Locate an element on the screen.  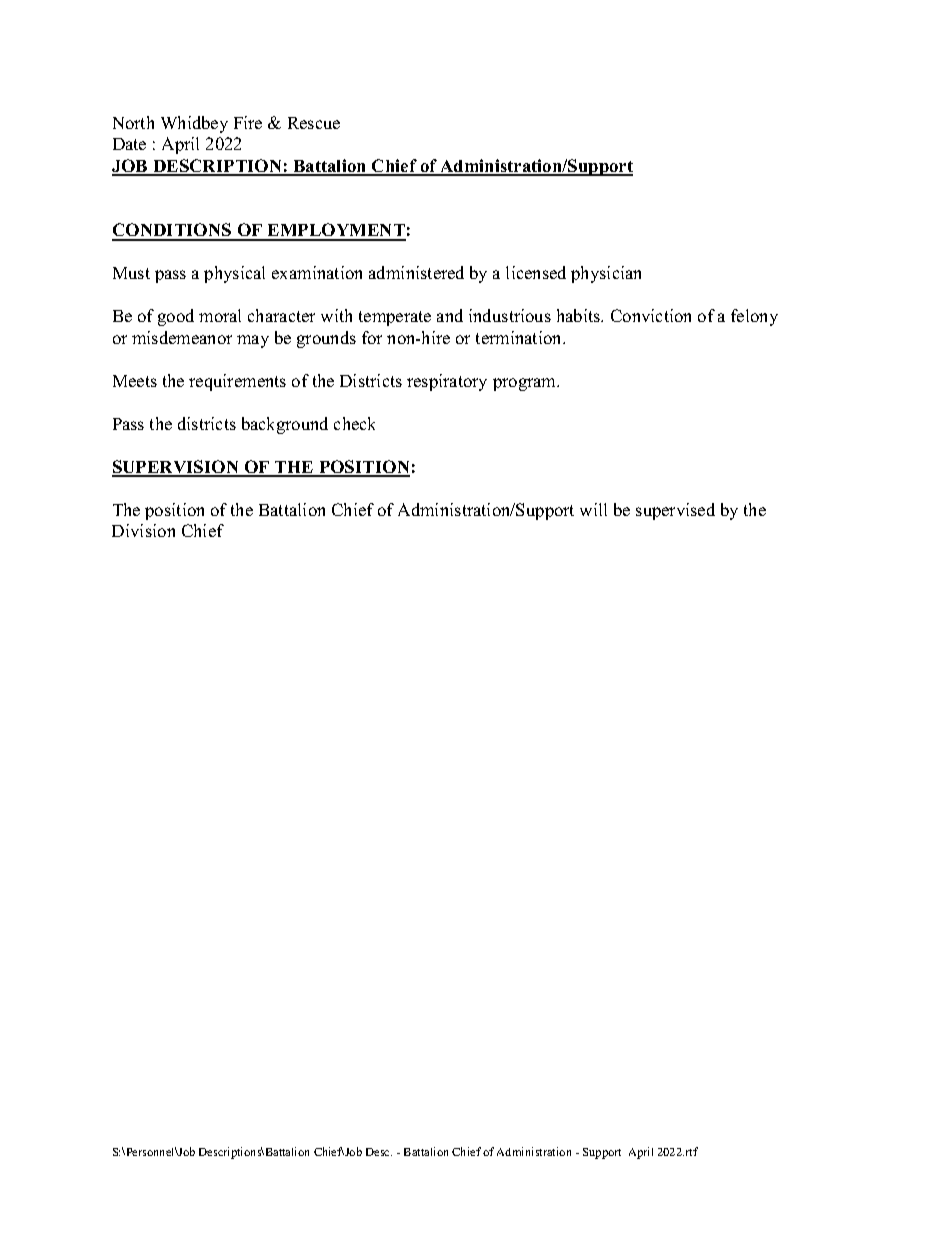
Division is located at coordinates (143, 530).
